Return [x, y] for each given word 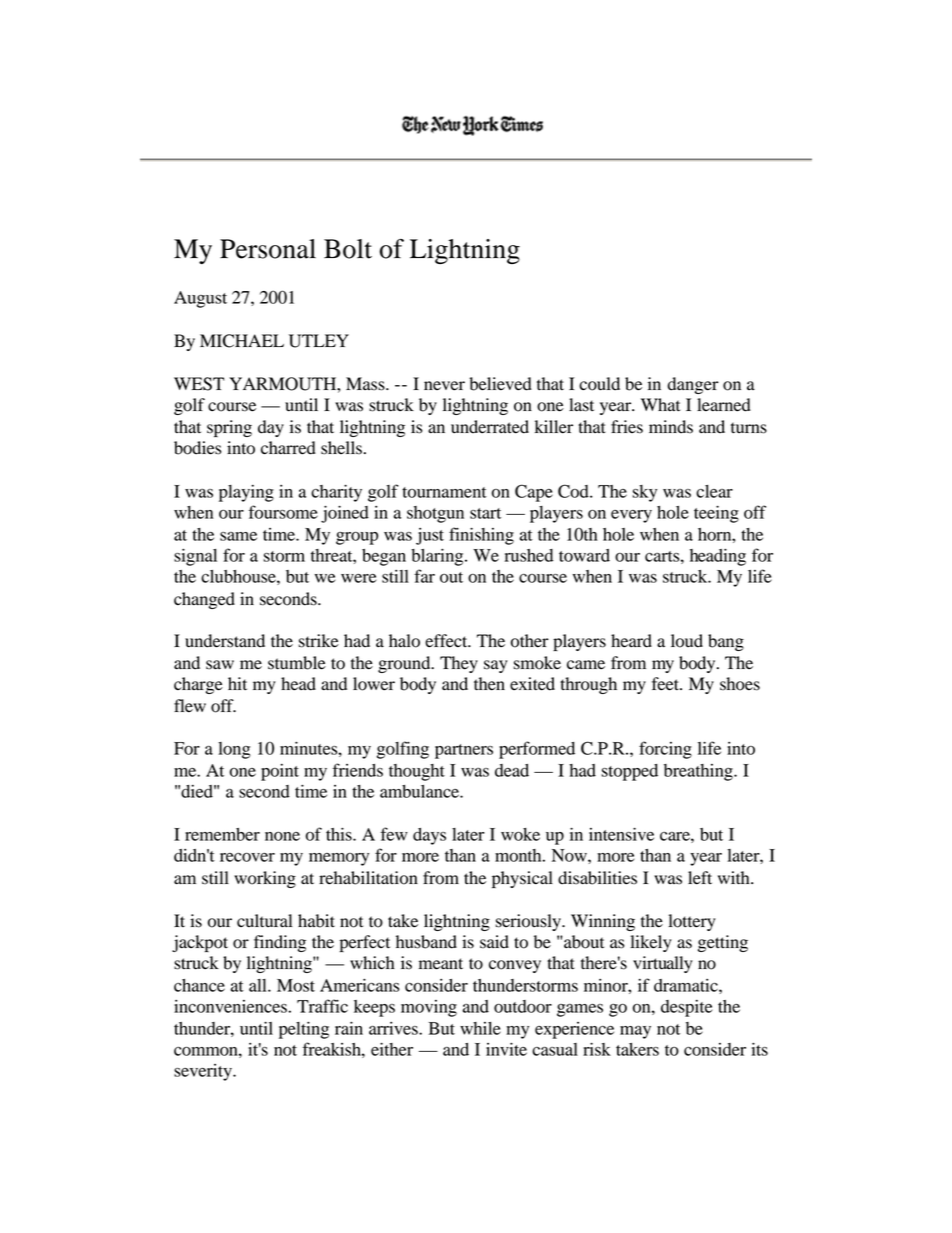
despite [686, 1008]
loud [687, 641]
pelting [304, 1030]
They [459, 664]
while [480, 1028]
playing [246, 493]
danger [693, 385]
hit [237, 684]
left [700, 878]
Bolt [348, 249]
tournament [444, 492]
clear [714, 491]
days [429, 836]
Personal [268, 249]
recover [247, 857]
